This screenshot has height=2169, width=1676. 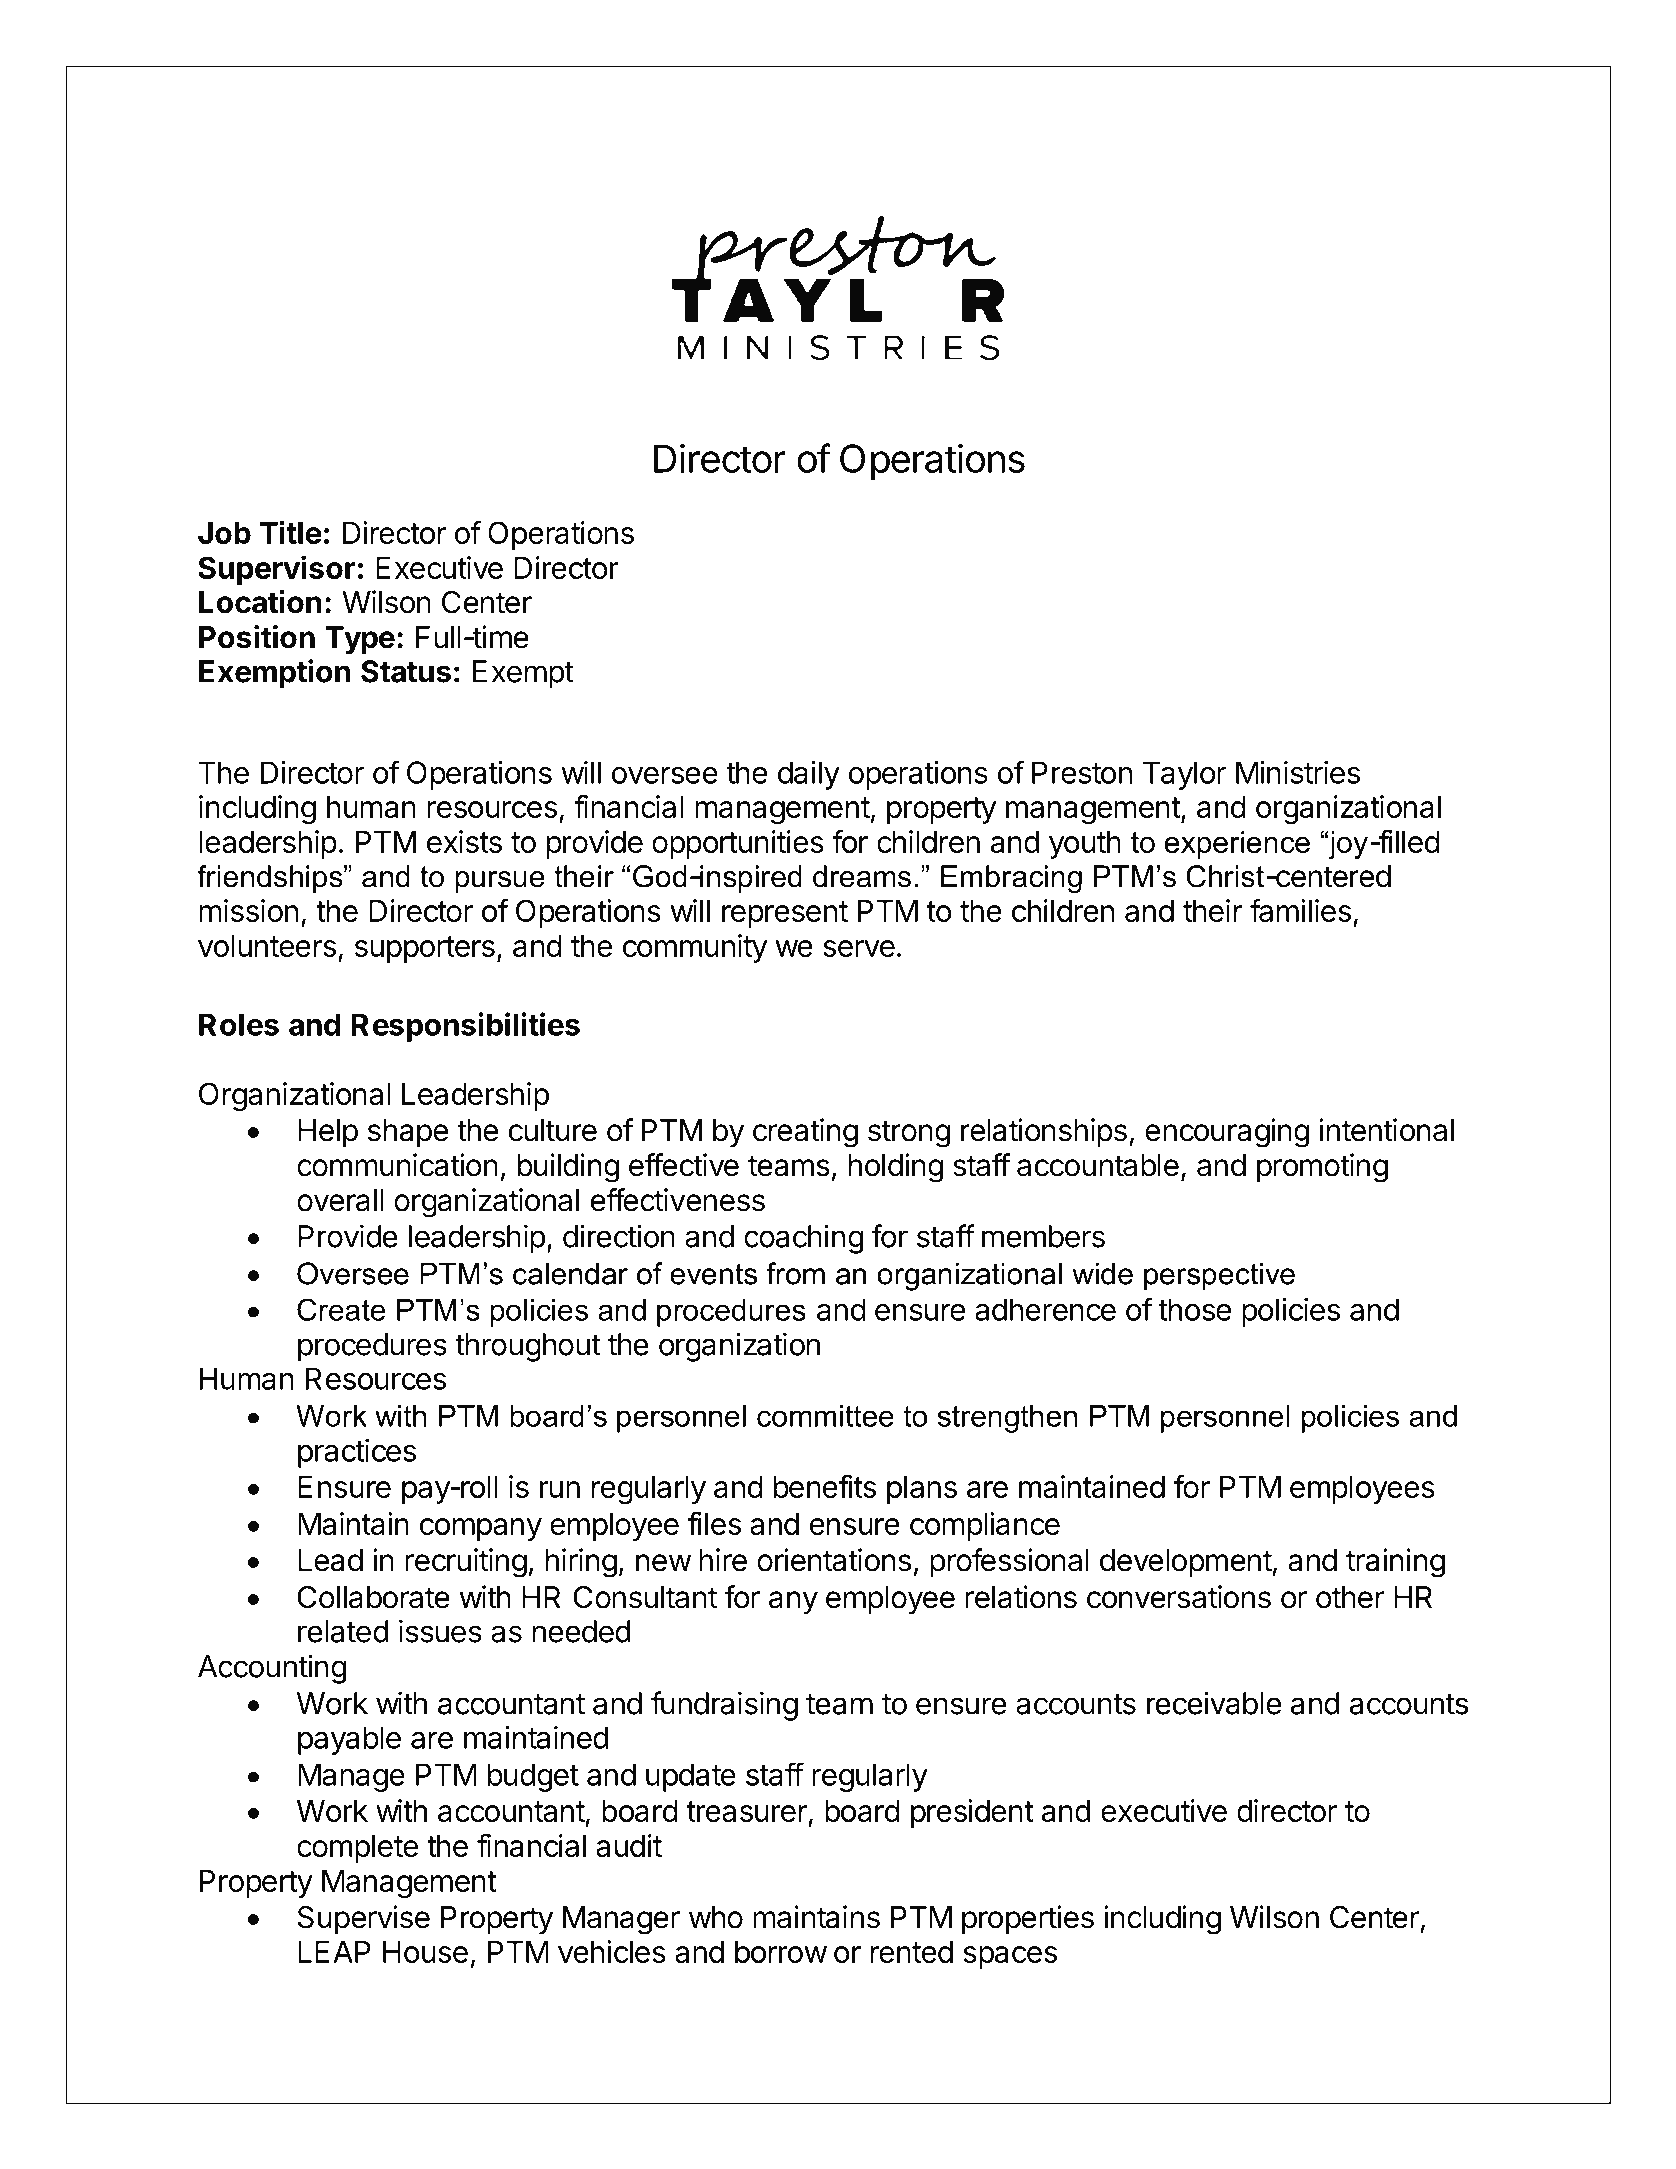 What do you see at coordinates (1219, 1276) in the screenshot?
I see `perspective` at bounding box center [1219, 1276].
